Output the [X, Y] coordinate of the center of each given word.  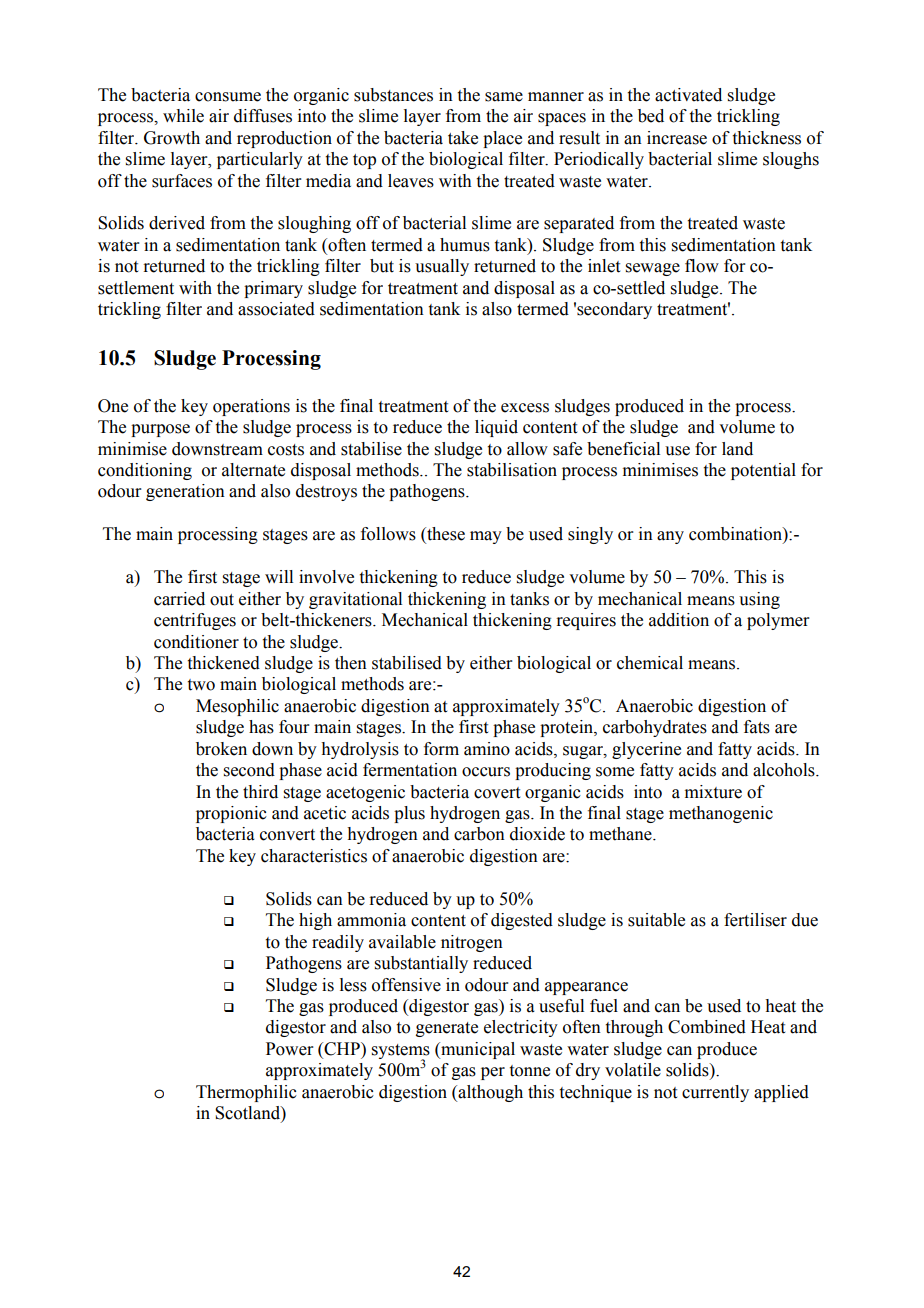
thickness [767, 138]
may [486, 537]
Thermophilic [246, 1093]
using [759, 600]
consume [228, 97]
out [222, 600]
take [463, 138]
